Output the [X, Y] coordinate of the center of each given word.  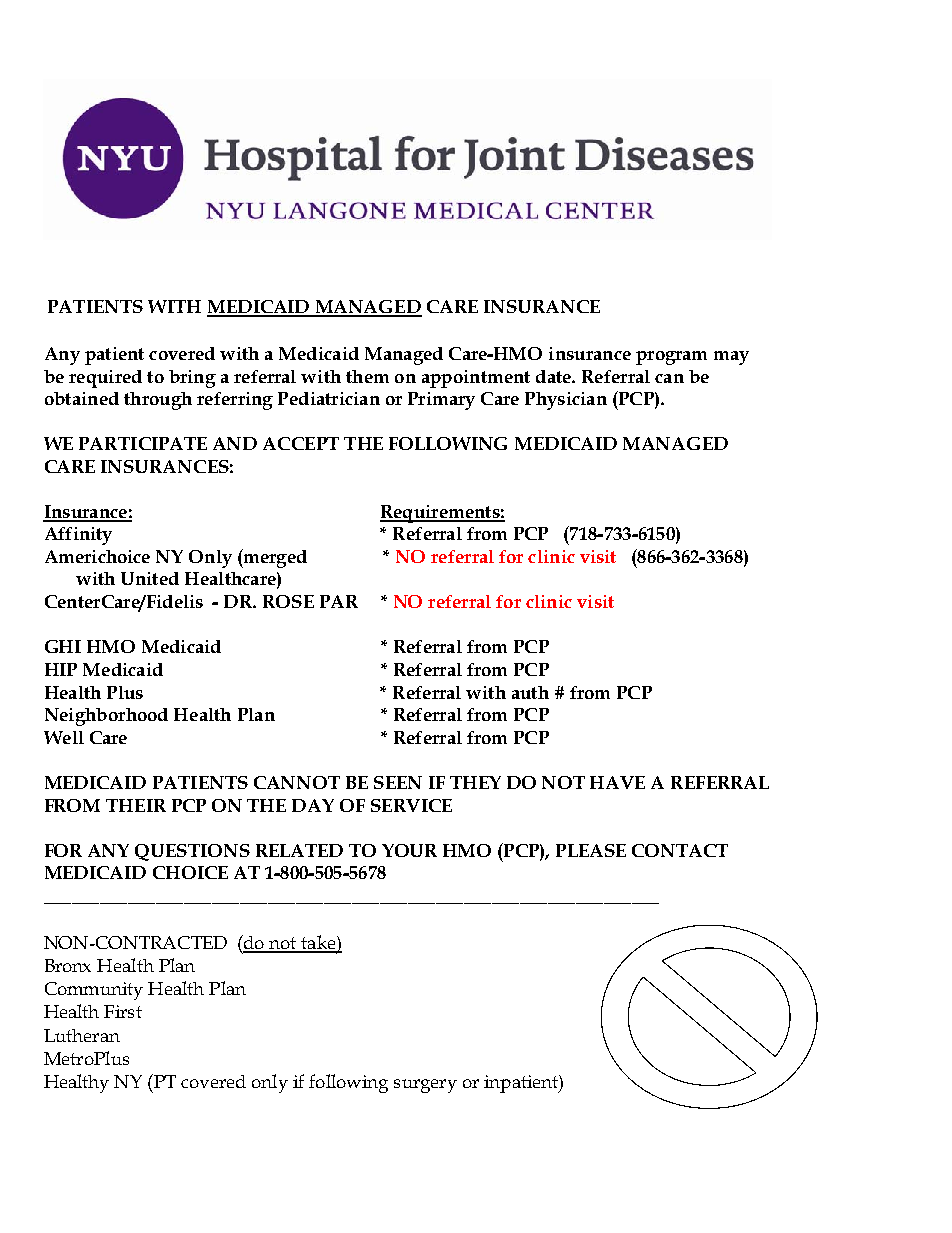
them [367, 376]
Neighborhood [106, 717]
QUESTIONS [192, 852]
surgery [425, 1086]
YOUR [409, 850]
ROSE [288, 601]
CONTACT [680, 850]
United [150, 578]
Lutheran [82, 1035]
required [105, 379]
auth [530, 692]
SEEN [398, 782]
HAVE [617, 782]
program [671, 358]
